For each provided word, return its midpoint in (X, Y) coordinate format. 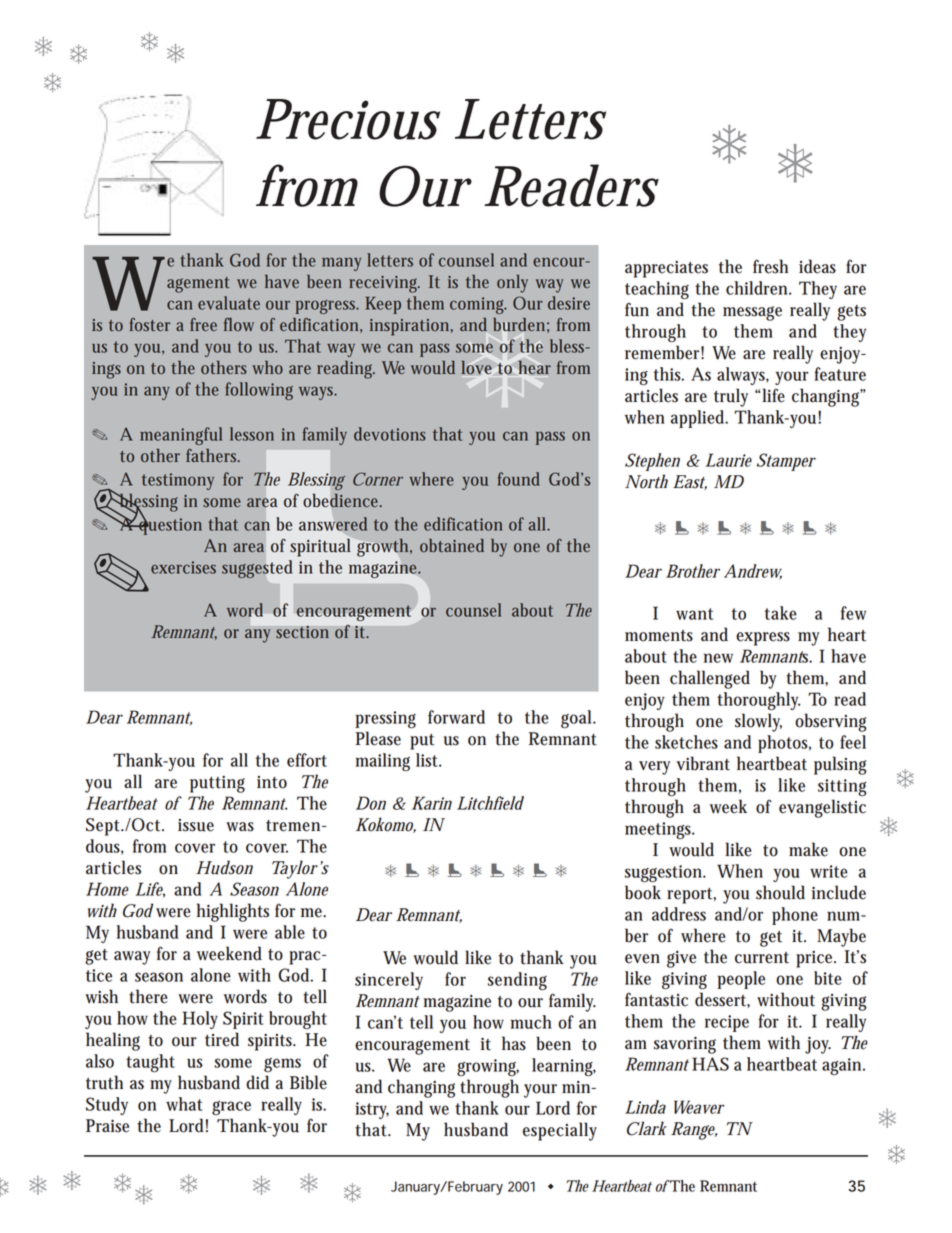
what (184, 1104)
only (512, 284)
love (476, 367)
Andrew (753, 572)
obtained (452, 546)
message (752, 313)
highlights (233, 912)
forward (456, 717)
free (203, 325)
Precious (348, 119)
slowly (758, 722)
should (780, 892)
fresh (770, 266)
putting (217, 784)
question (169, 525)
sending (517, 981)
